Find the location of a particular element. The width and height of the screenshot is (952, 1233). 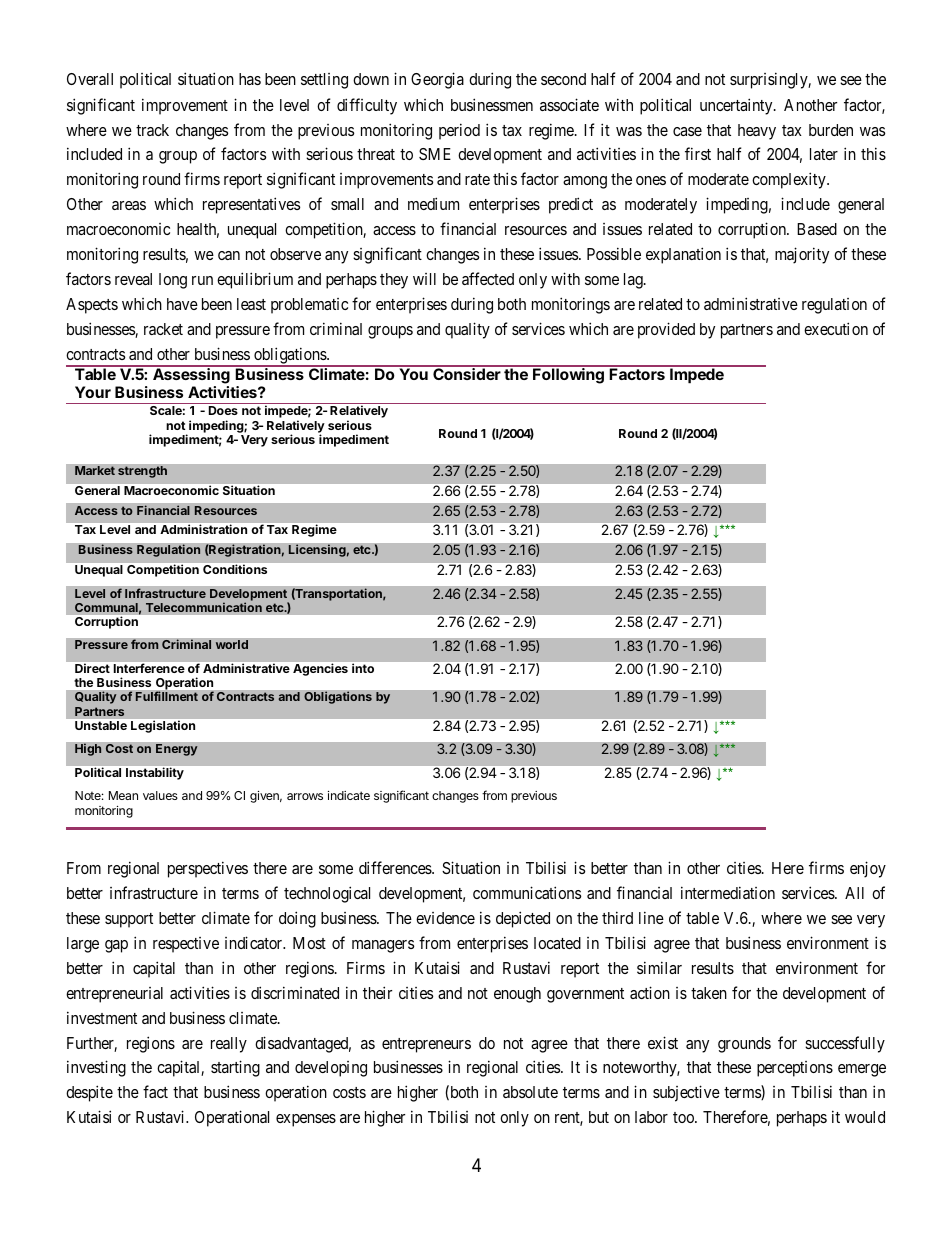

absolute is located at coordinates (530, 1092).
